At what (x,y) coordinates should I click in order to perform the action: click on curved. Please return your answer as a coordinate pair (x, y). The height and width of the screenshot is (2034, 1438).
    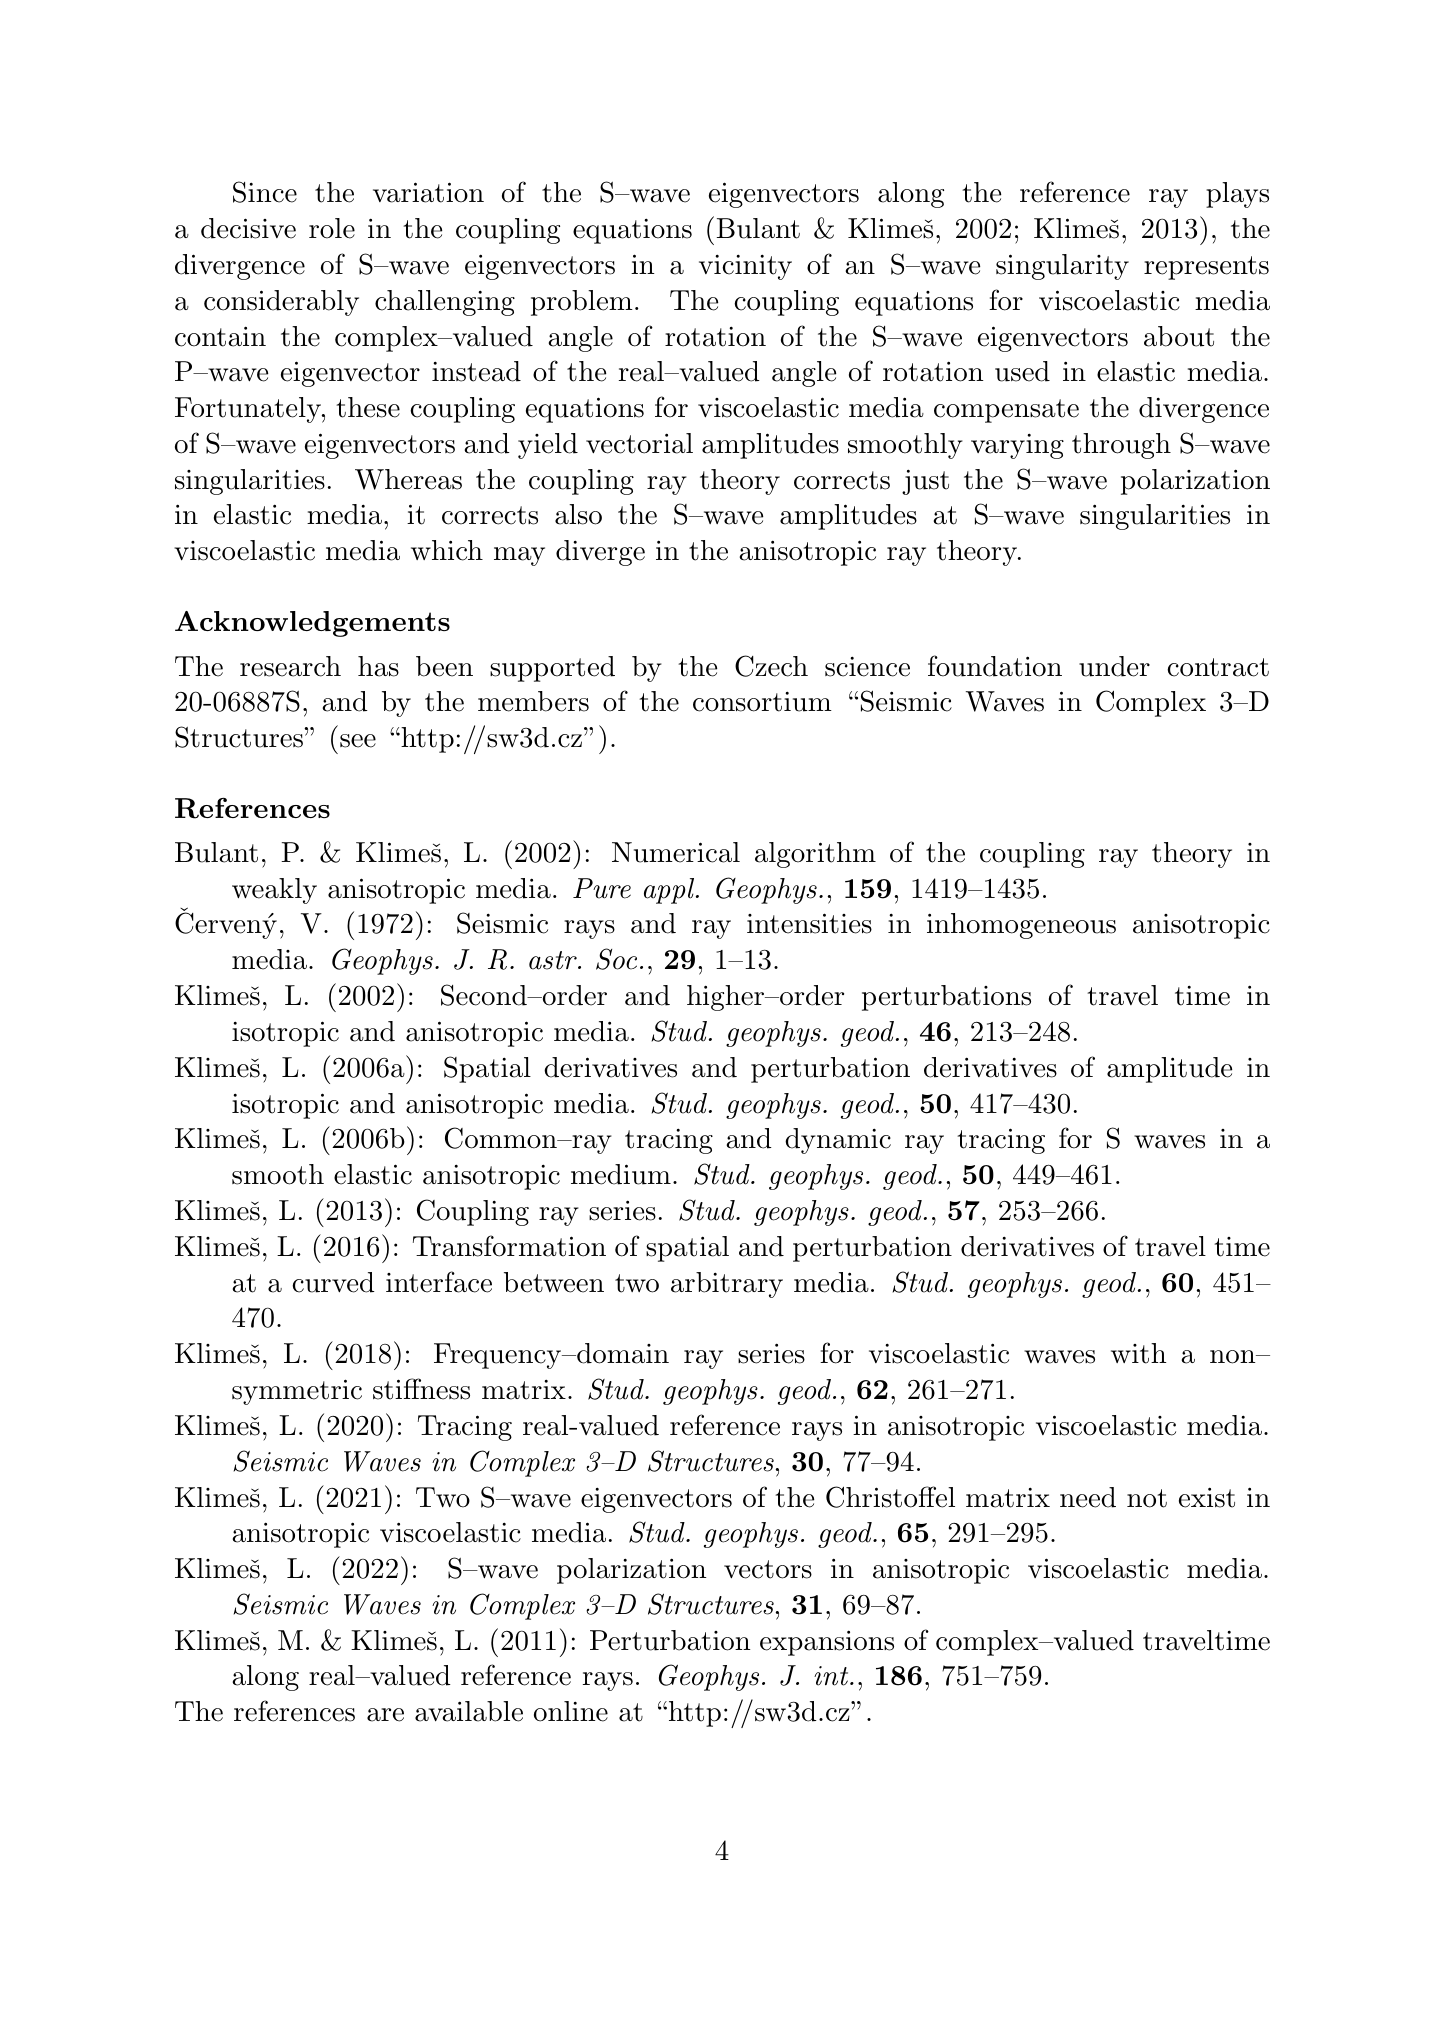
    Looking at the image, I should click on (333, 1282).
